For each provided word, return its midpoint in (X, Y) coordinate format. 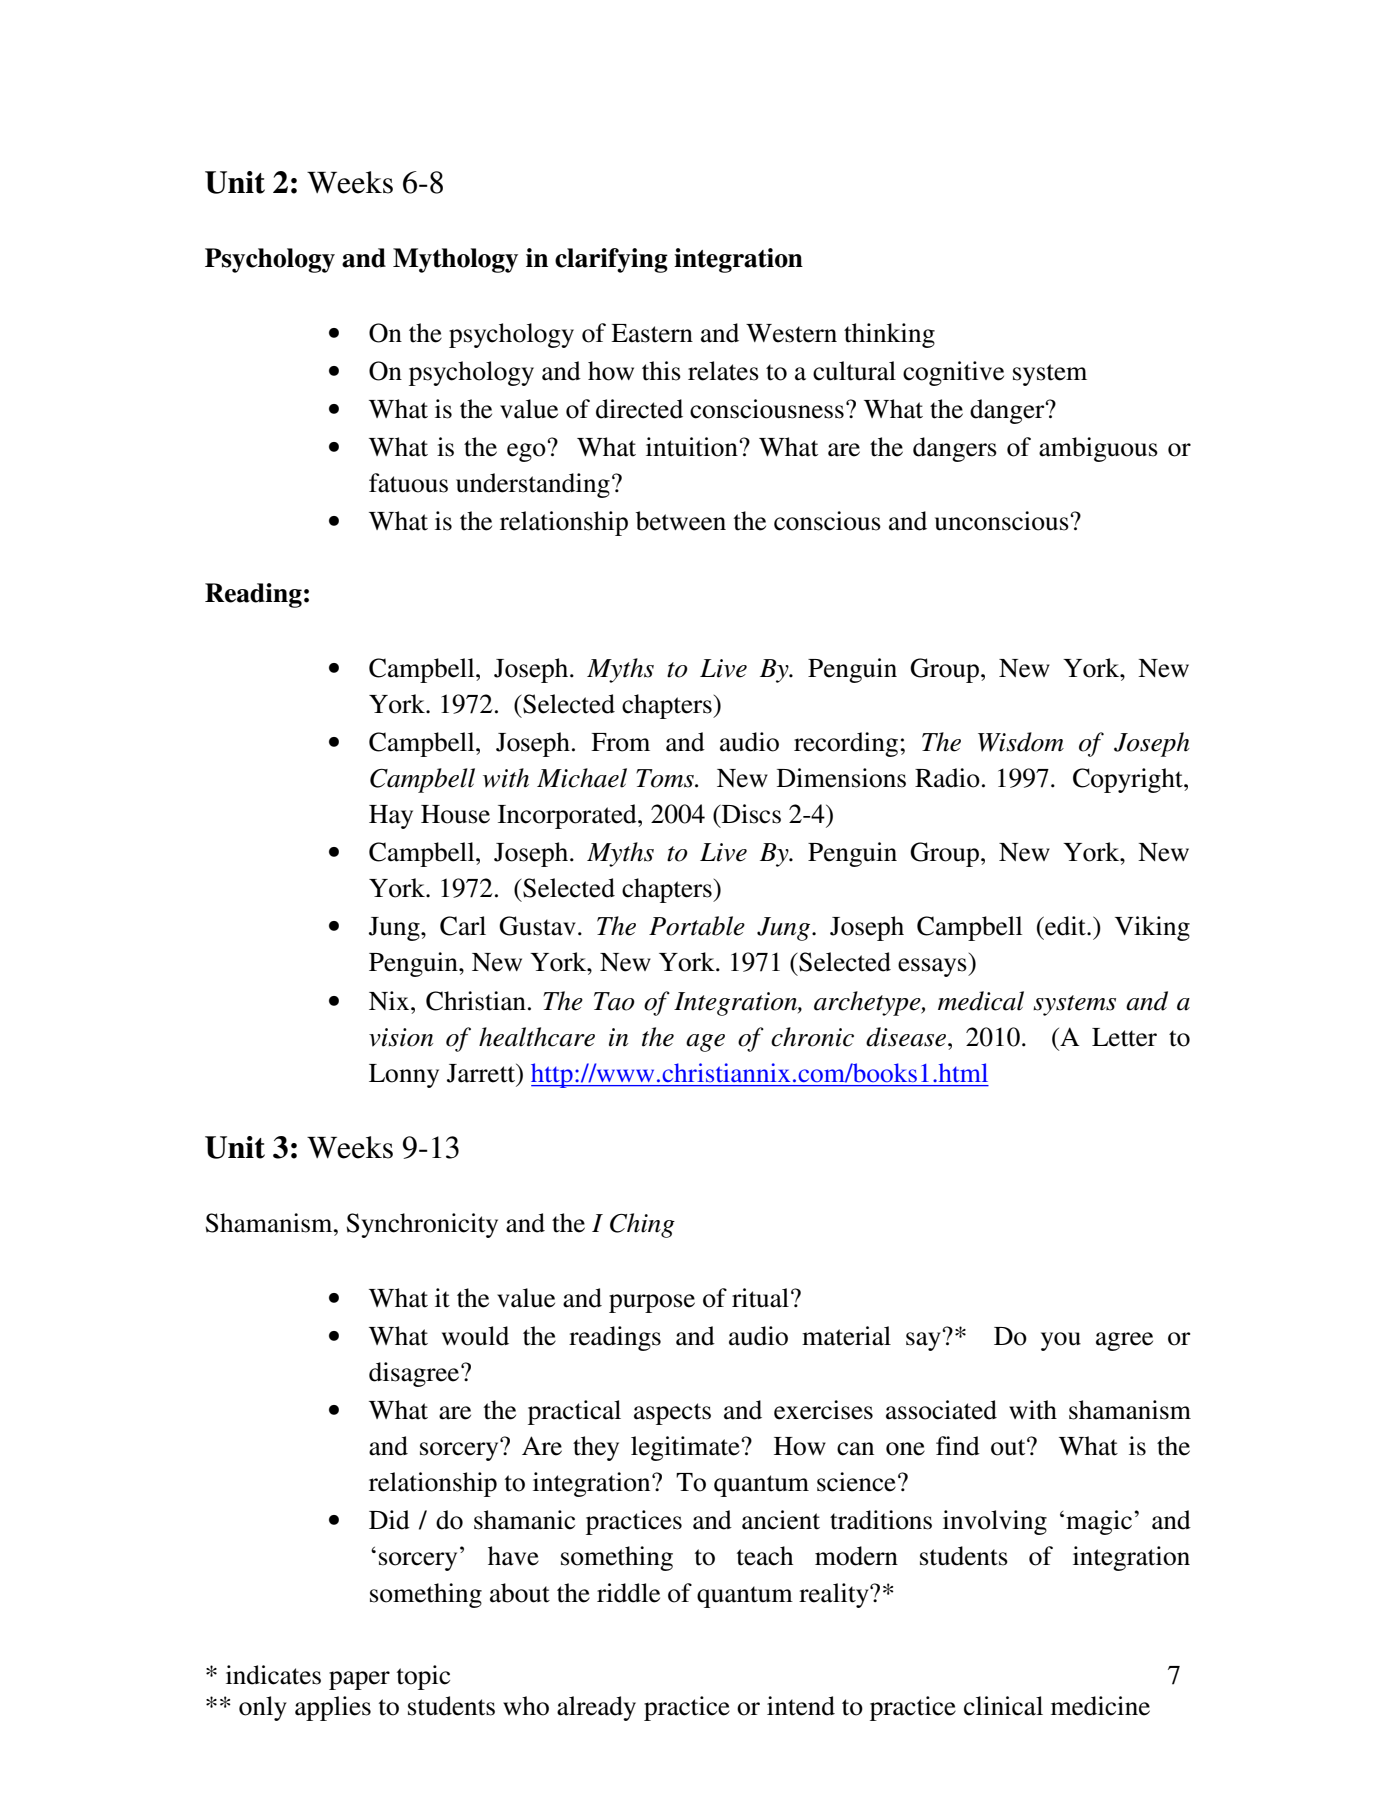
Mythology (455, 260)
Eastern (652, 333)
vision (401, 1037)
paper (359, 1680)
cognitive (953, 373)
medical (981, 1001)
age (705, 1043)
